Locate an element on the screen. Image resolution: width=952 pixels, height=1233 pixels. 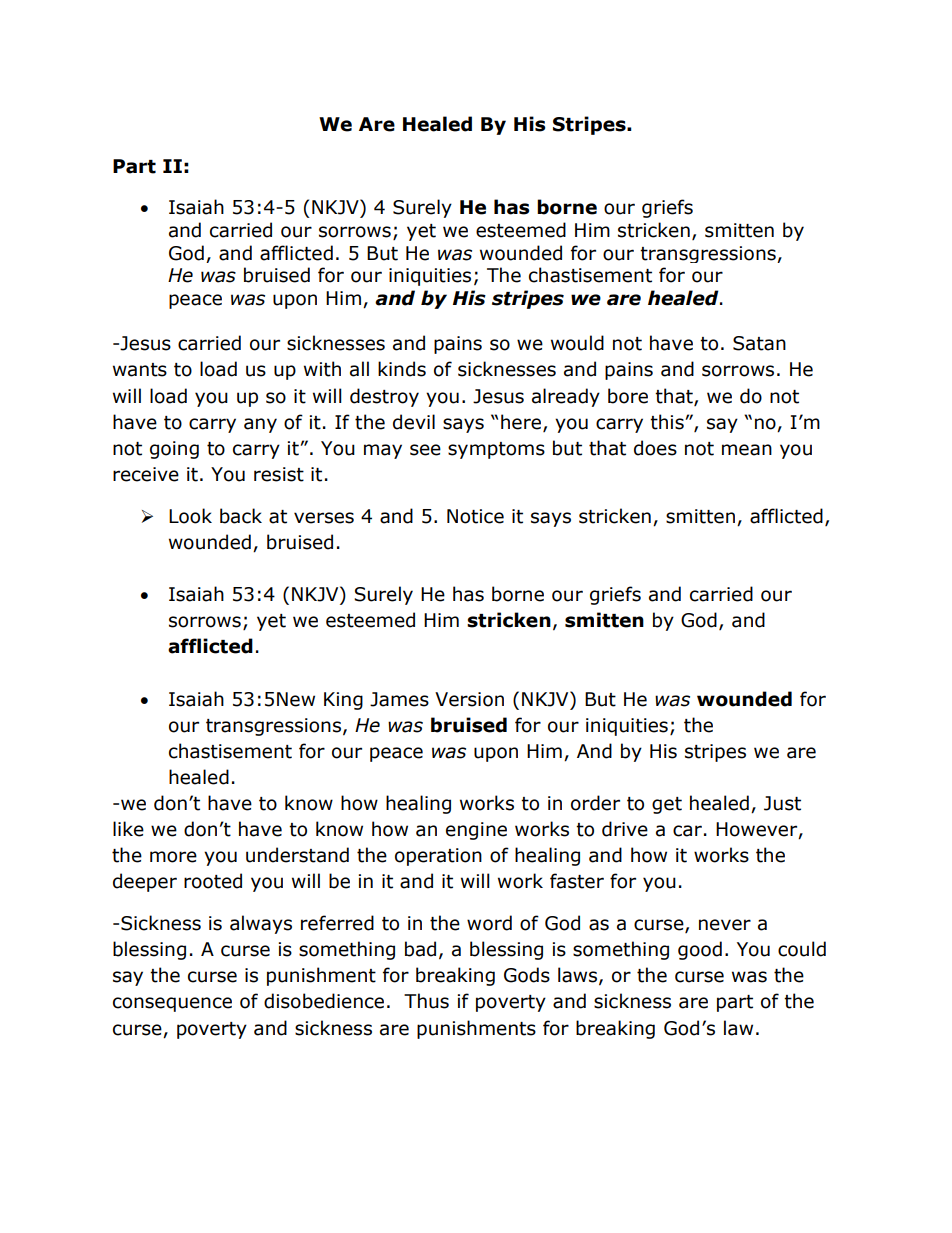
James is located at coordinates (399, 699).
